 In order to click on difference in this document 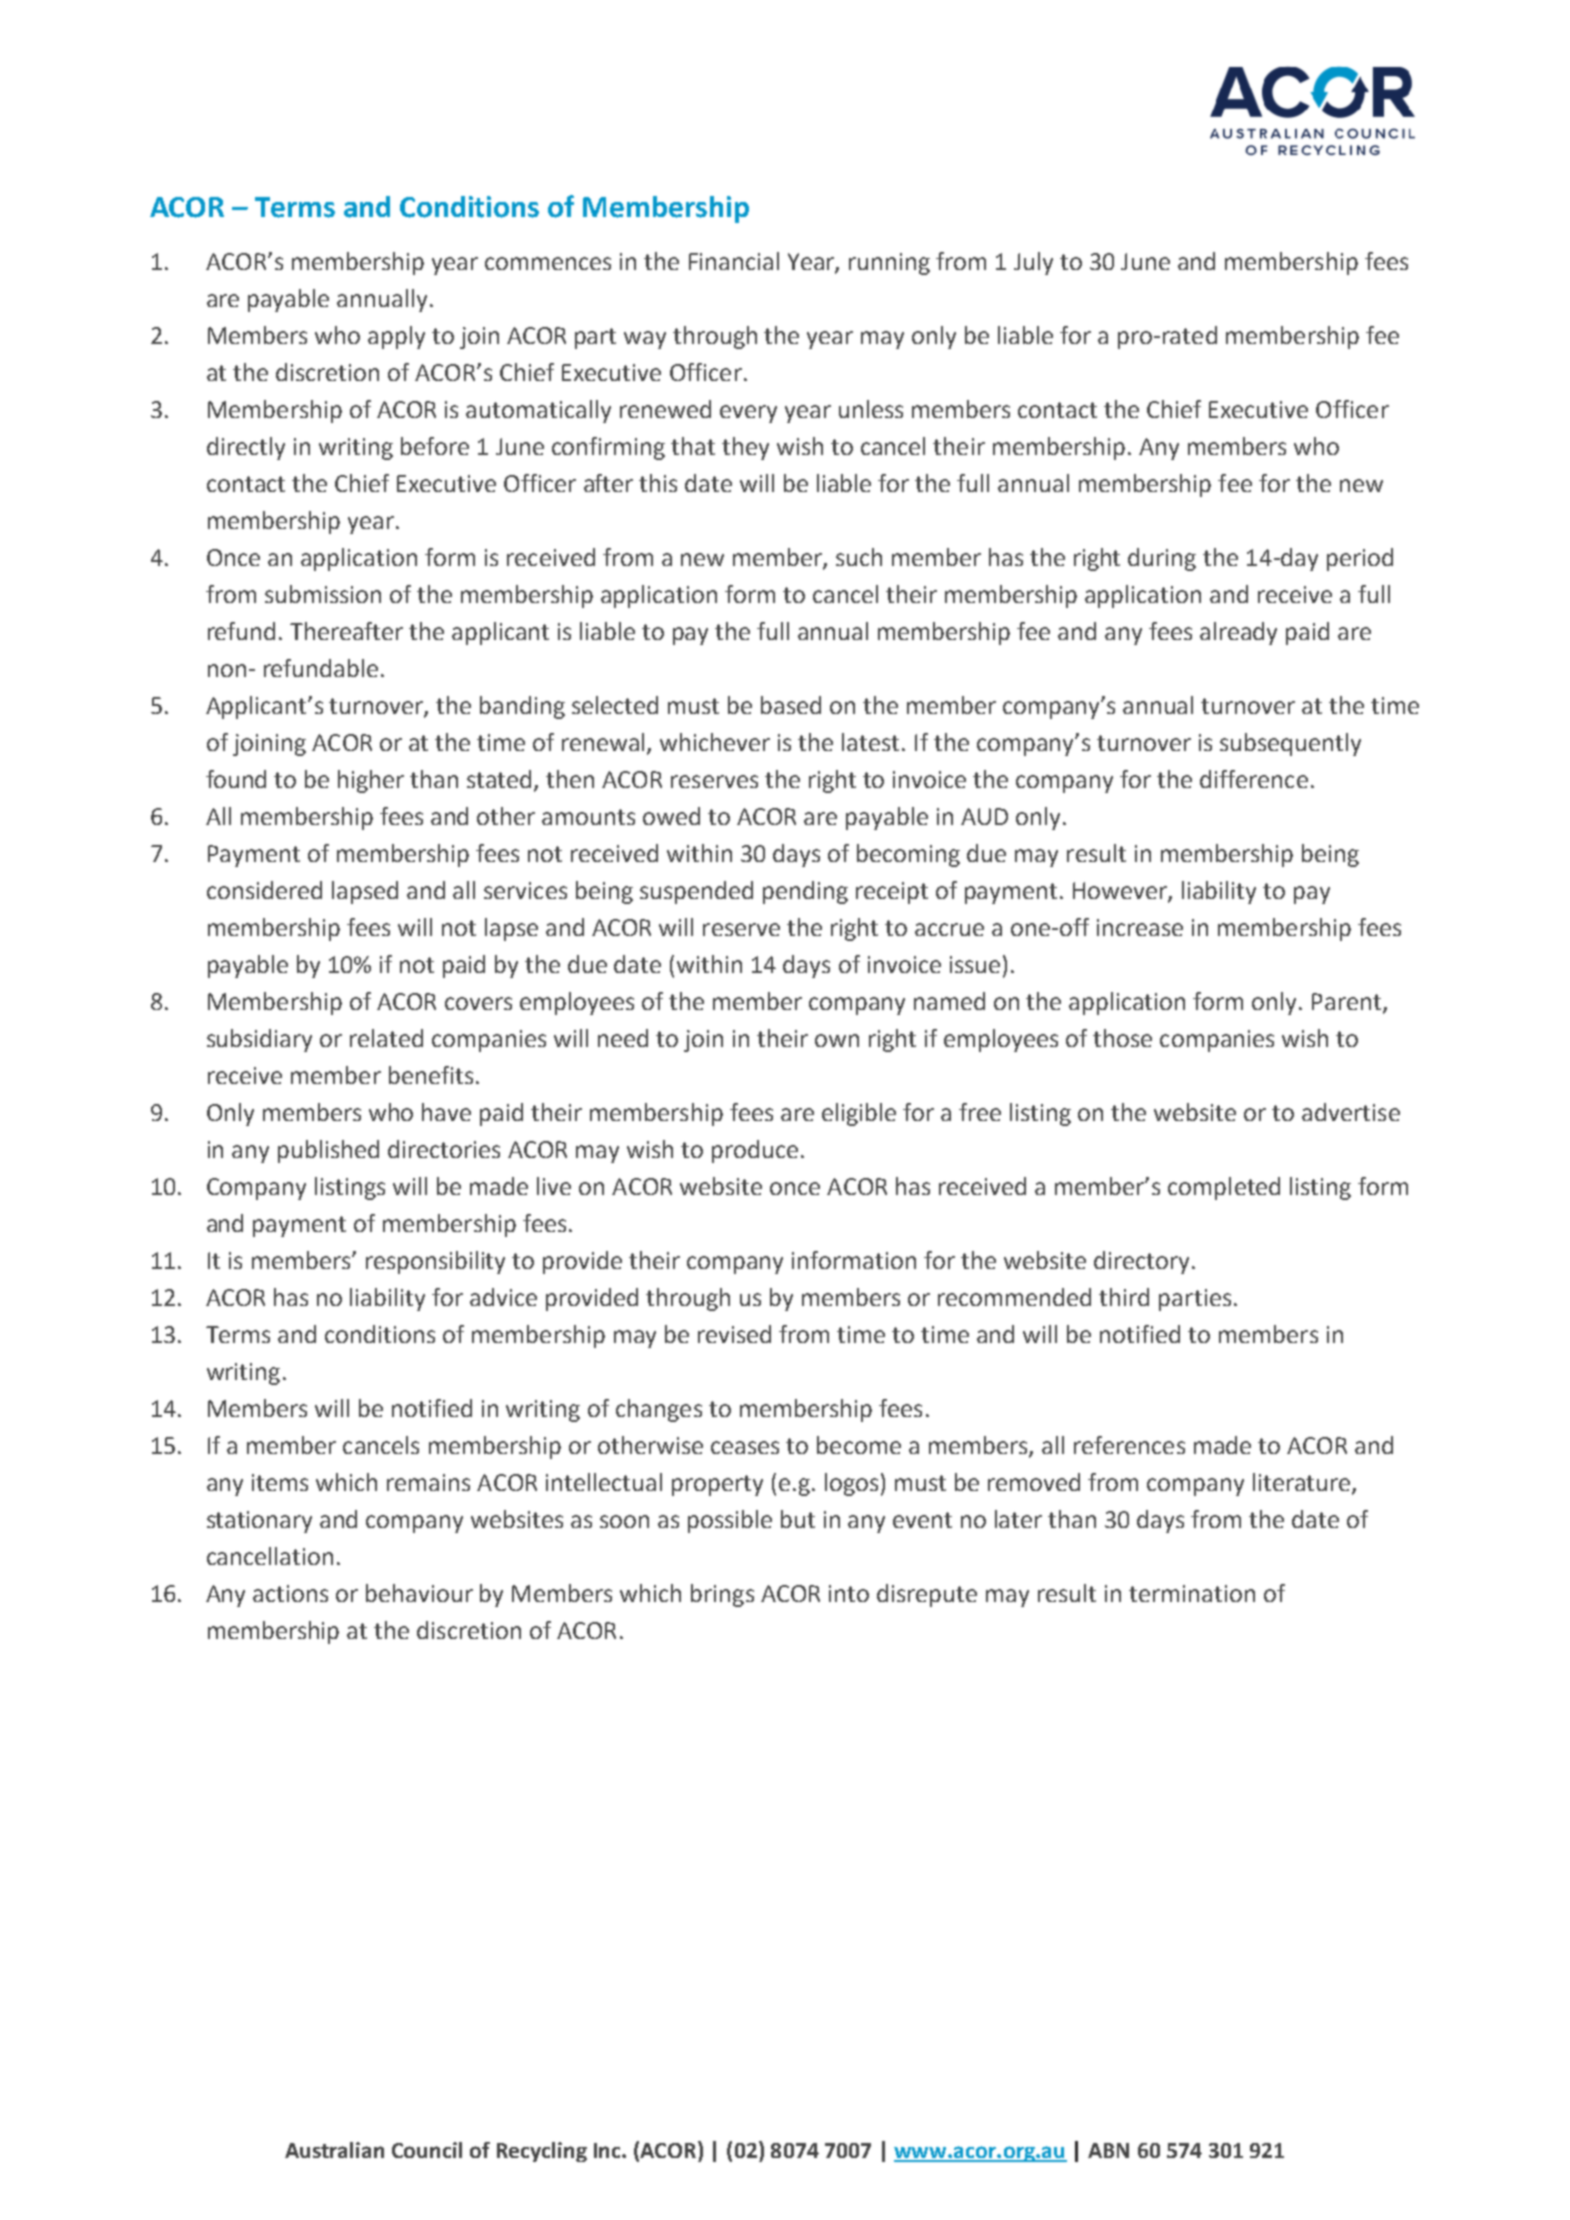, I will do `click(1254, 779)`.
